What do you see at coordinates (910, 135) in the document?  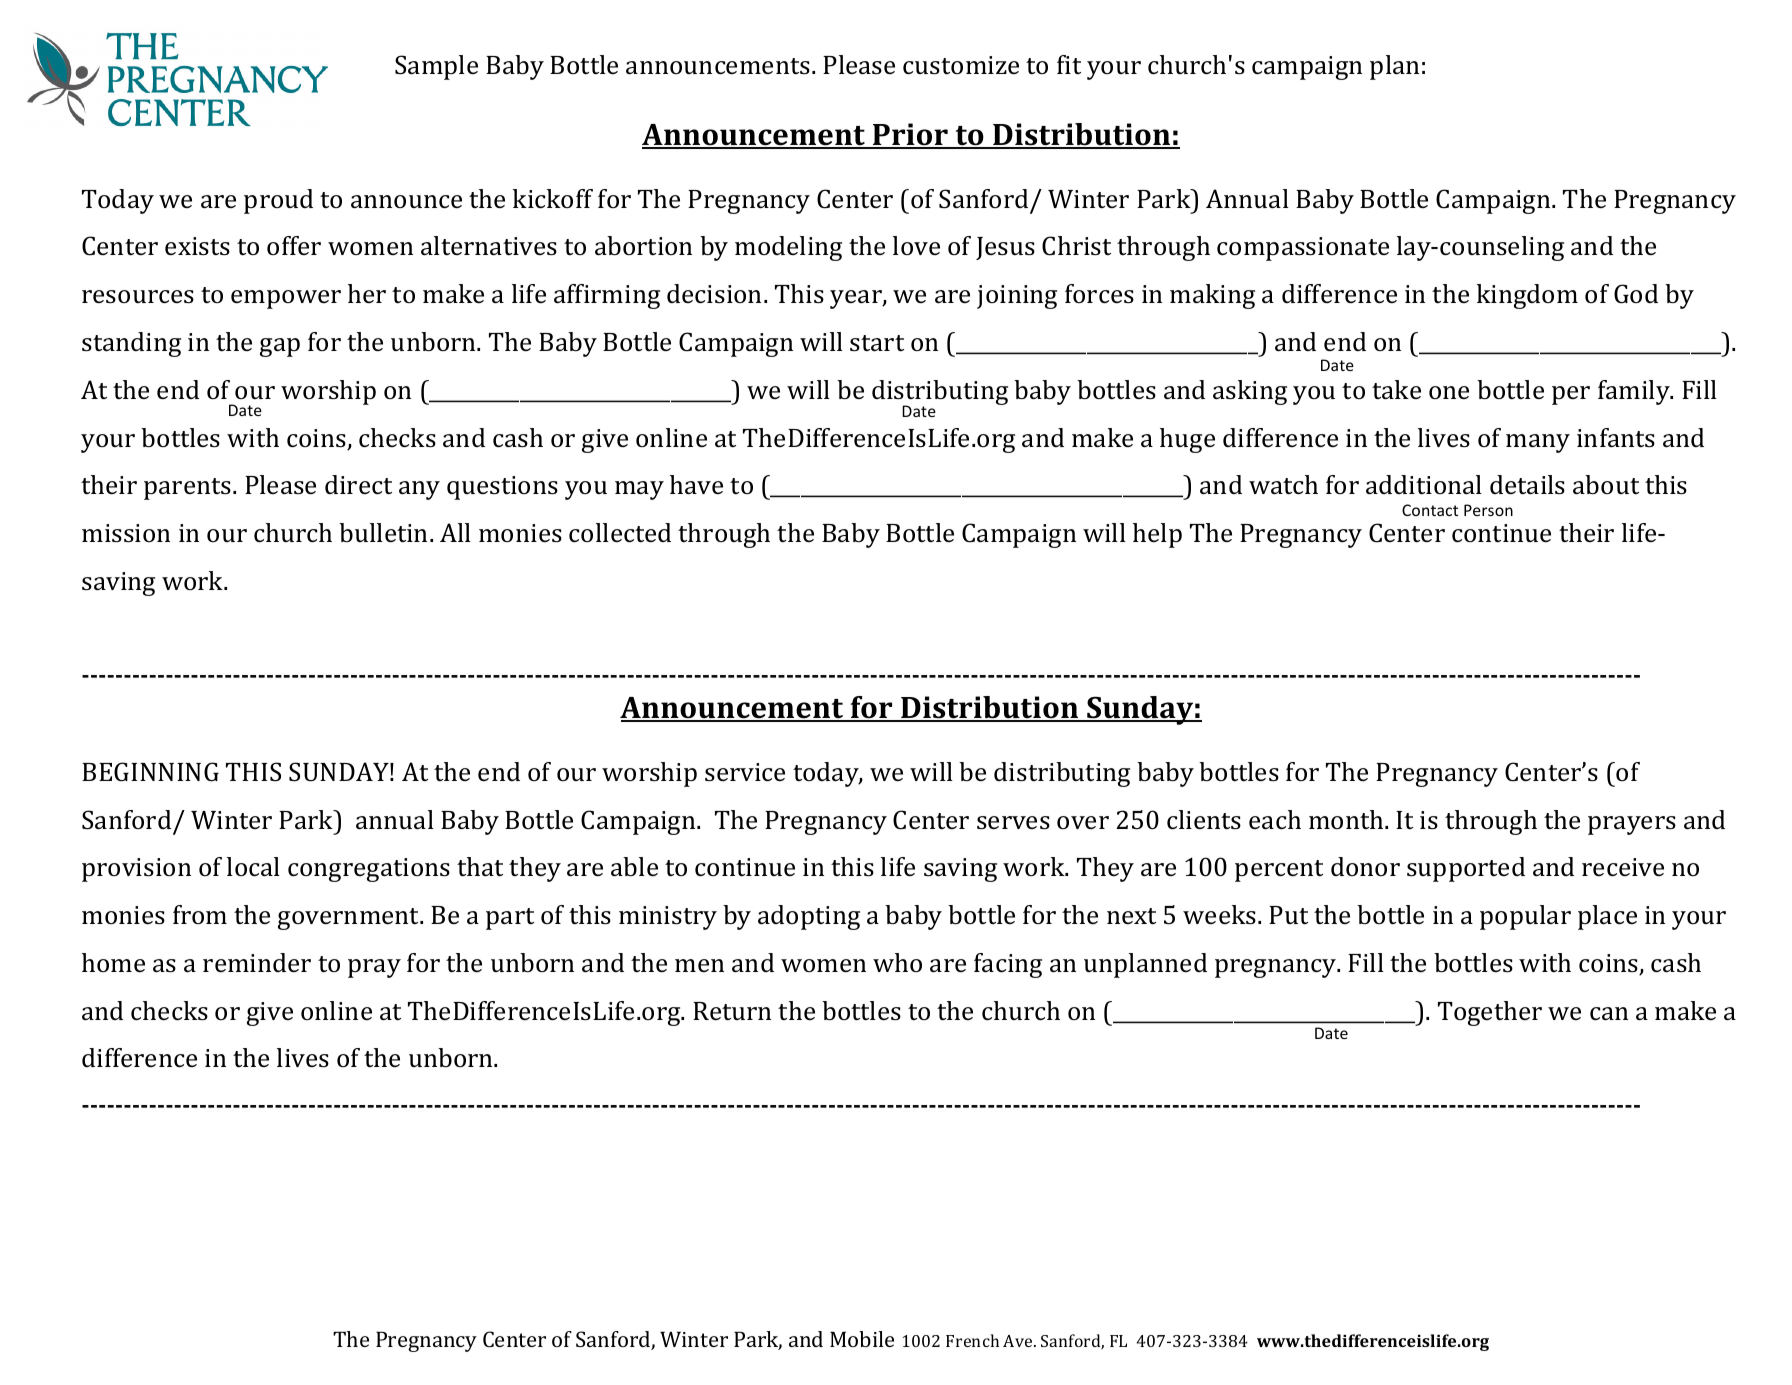 I see `Prior` at bounding box center [910, 135].
